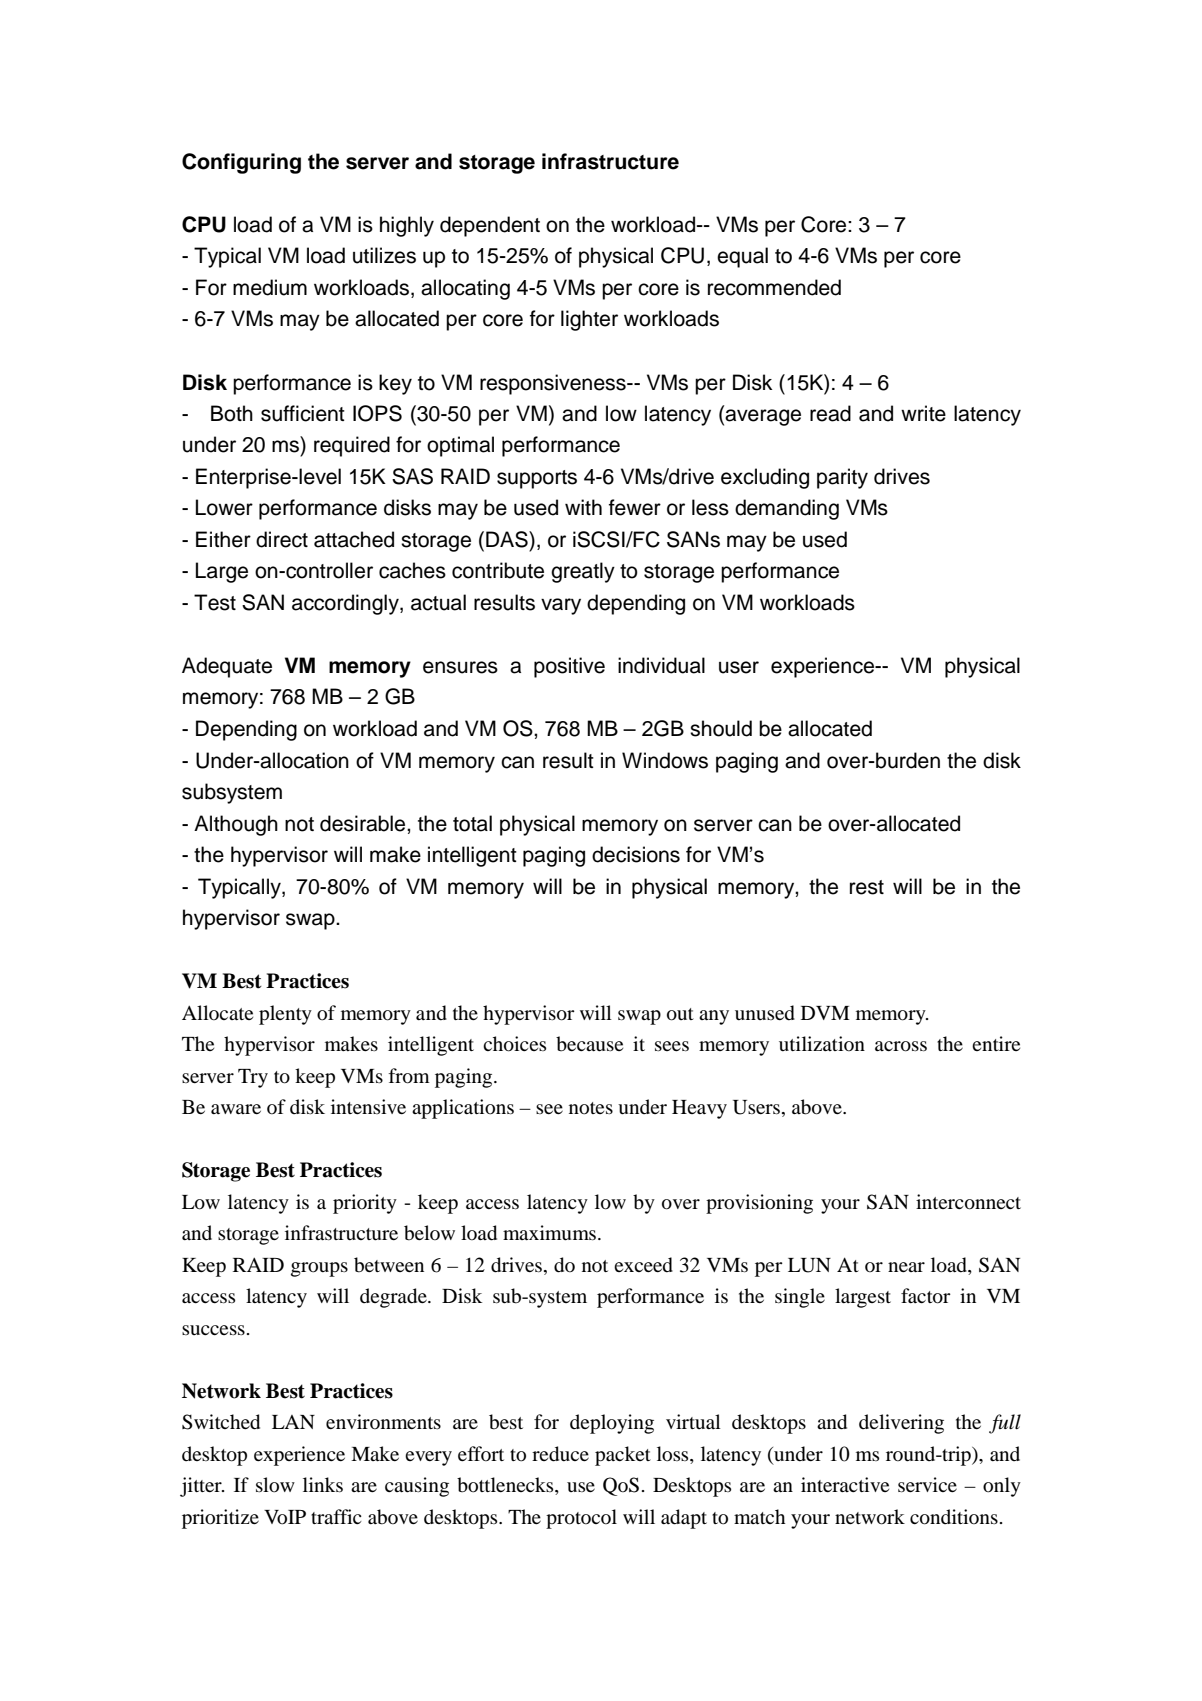 This screenshot has height=1701, width=1202. What do you see at coordinates (490, 226) in the screenshot?
I see `dependent` at bounding box center [490, 226].
